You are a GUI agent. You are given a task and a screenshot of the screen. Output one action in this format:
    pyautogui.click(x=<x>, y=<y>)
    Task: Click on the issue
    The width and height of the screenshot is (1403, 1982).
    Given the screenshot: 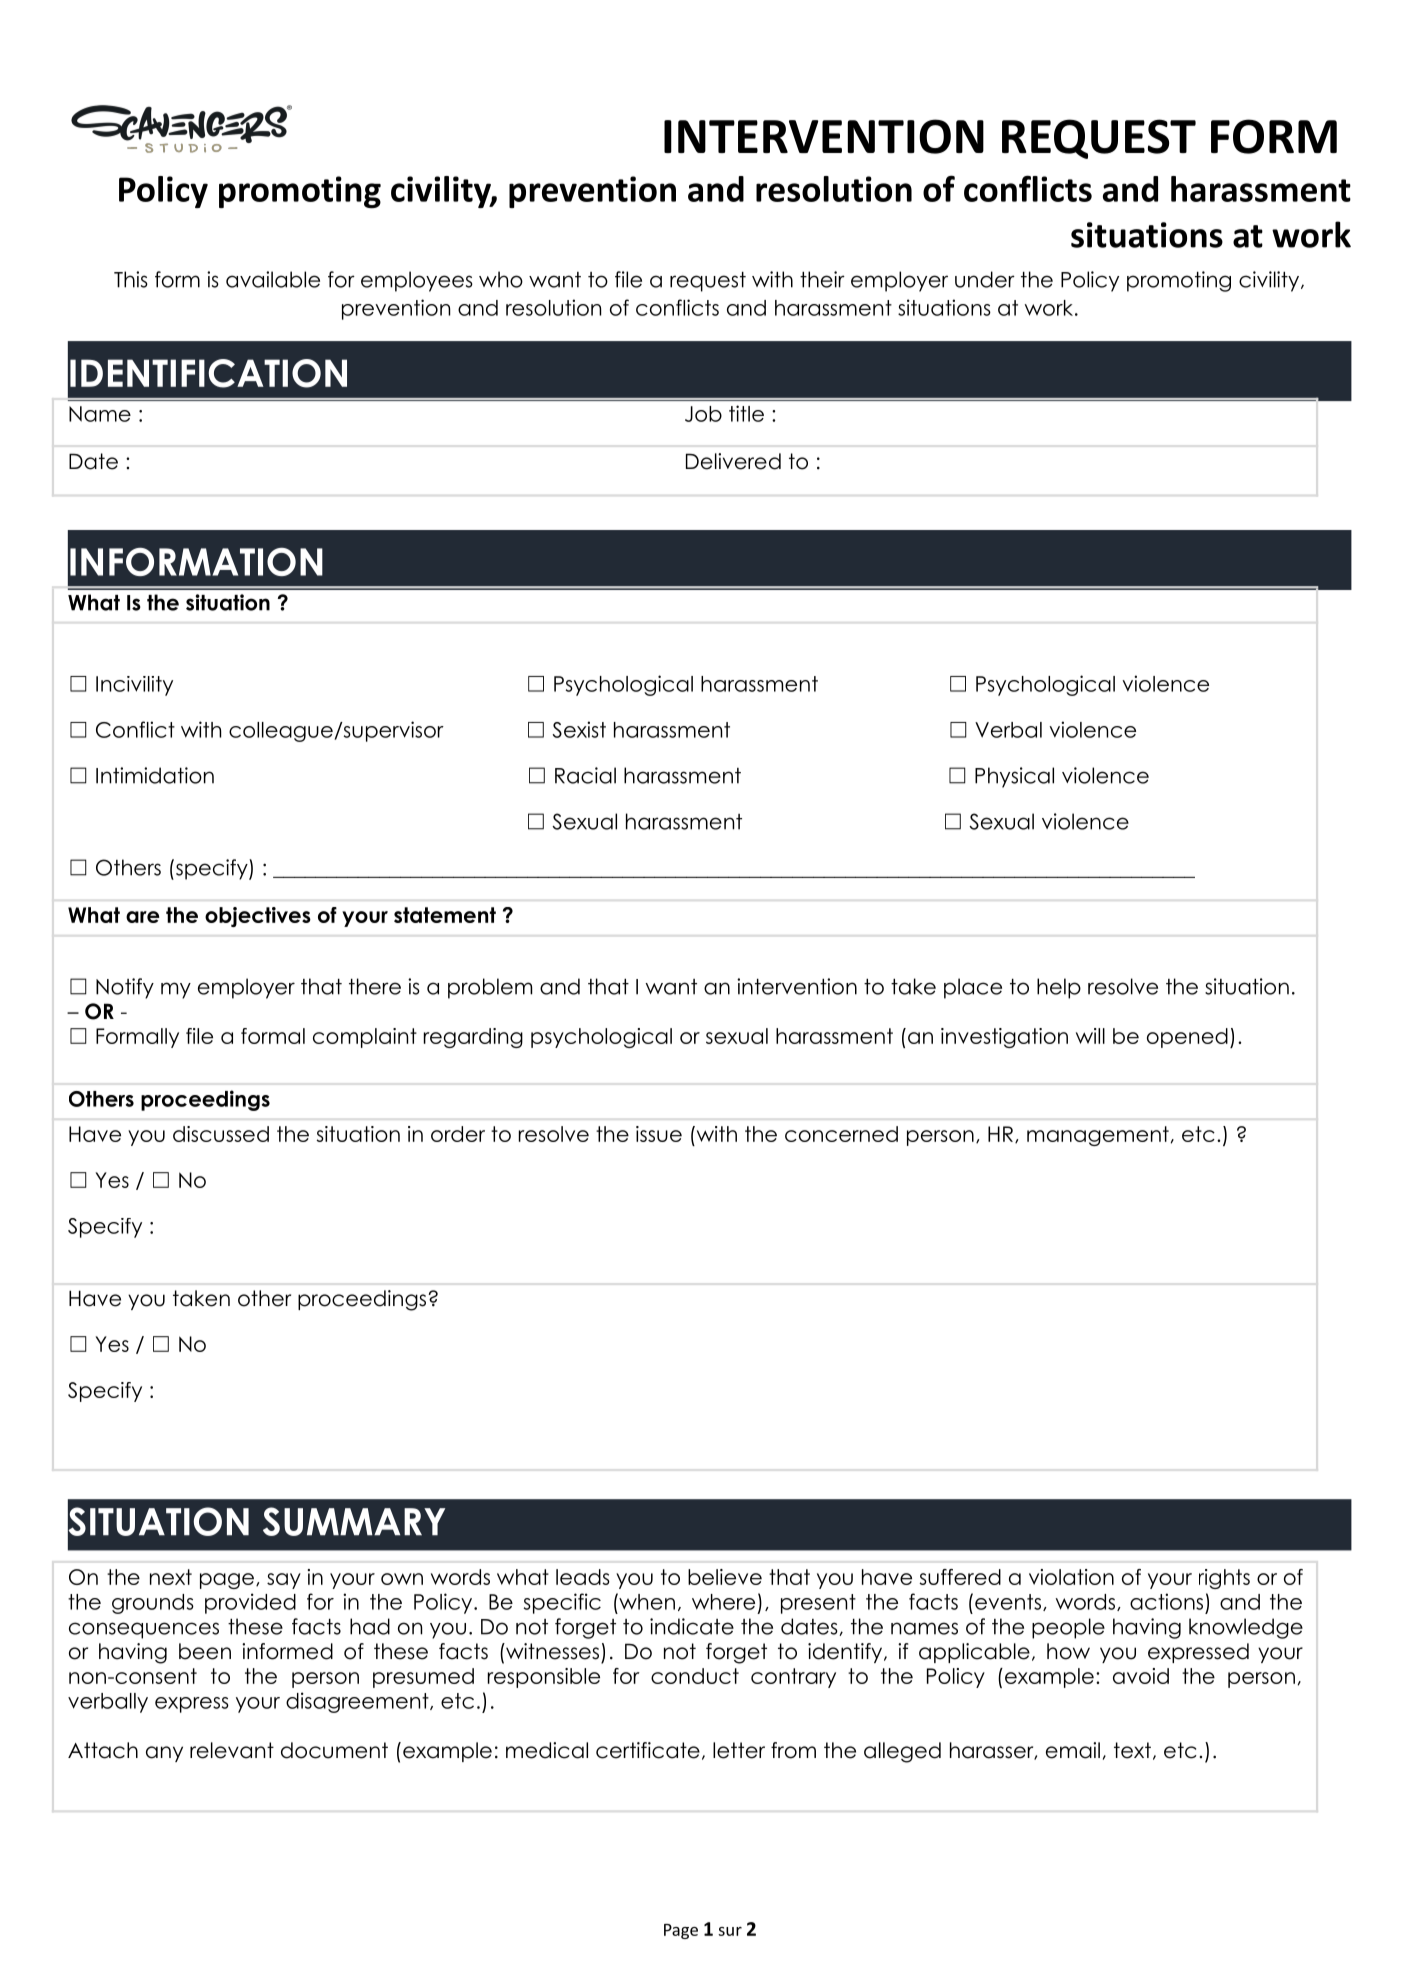 What is the action you would take?
    pyautogui.click(x=659, y=1134)
